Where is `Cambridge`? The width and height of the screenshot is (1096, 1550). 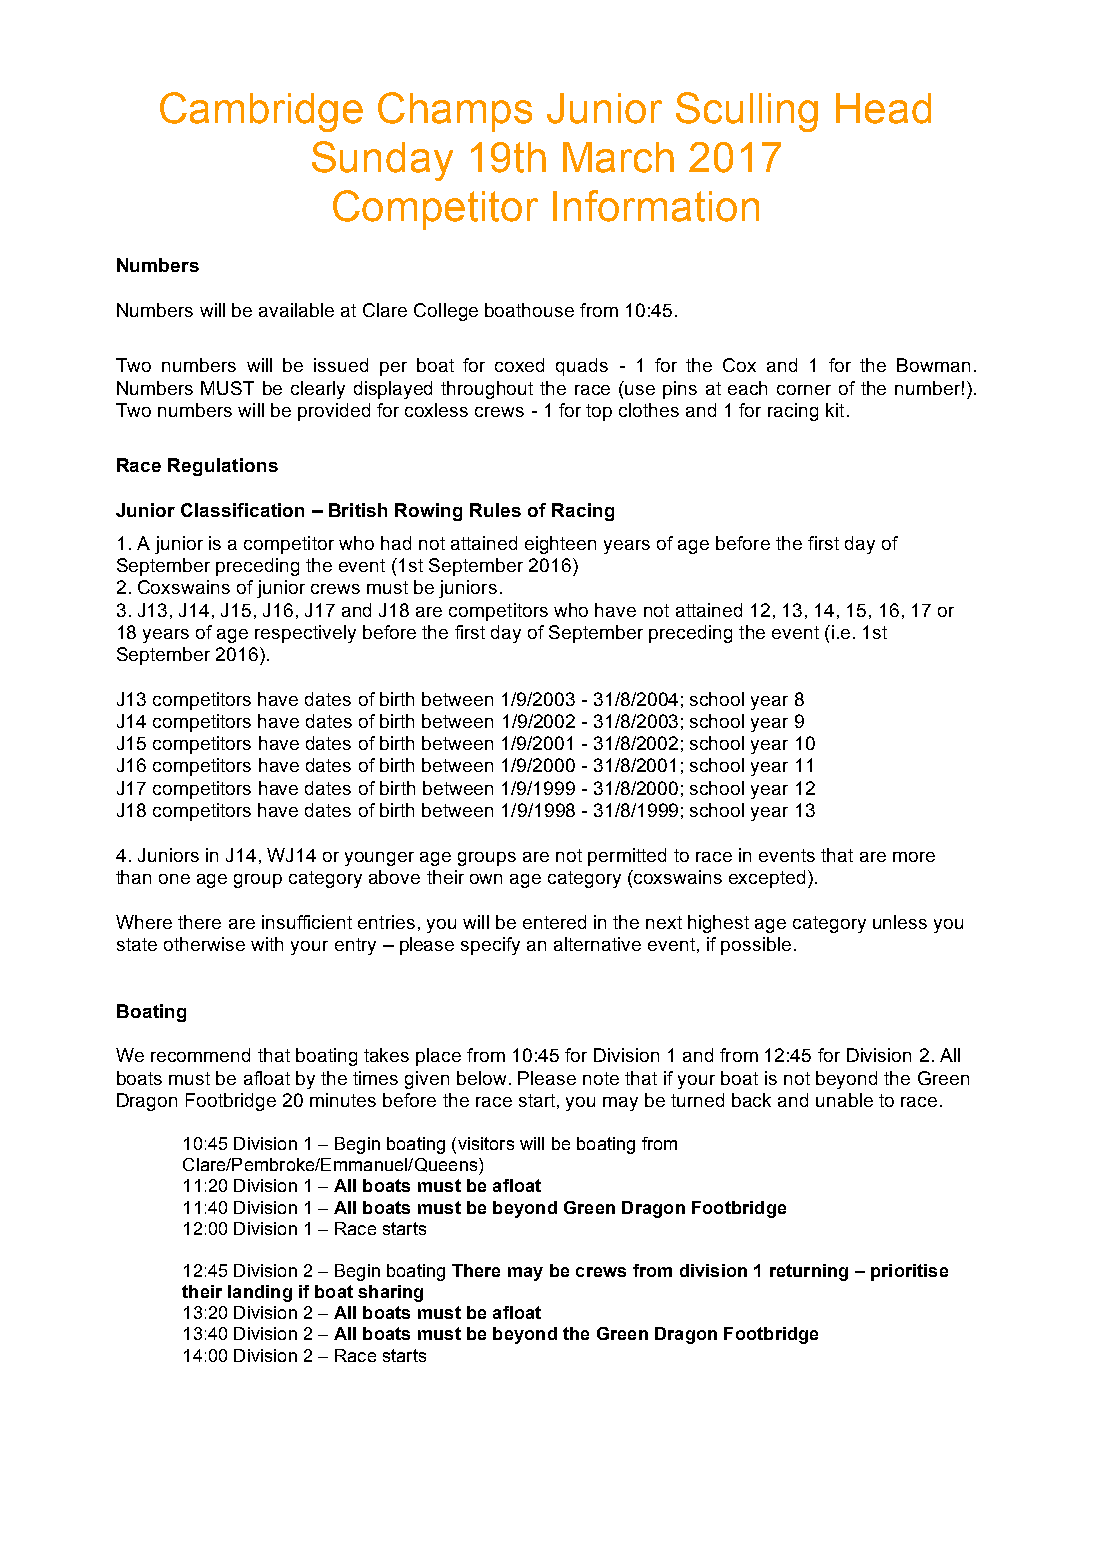 Cambridge is located at coordinates (261, 112).
